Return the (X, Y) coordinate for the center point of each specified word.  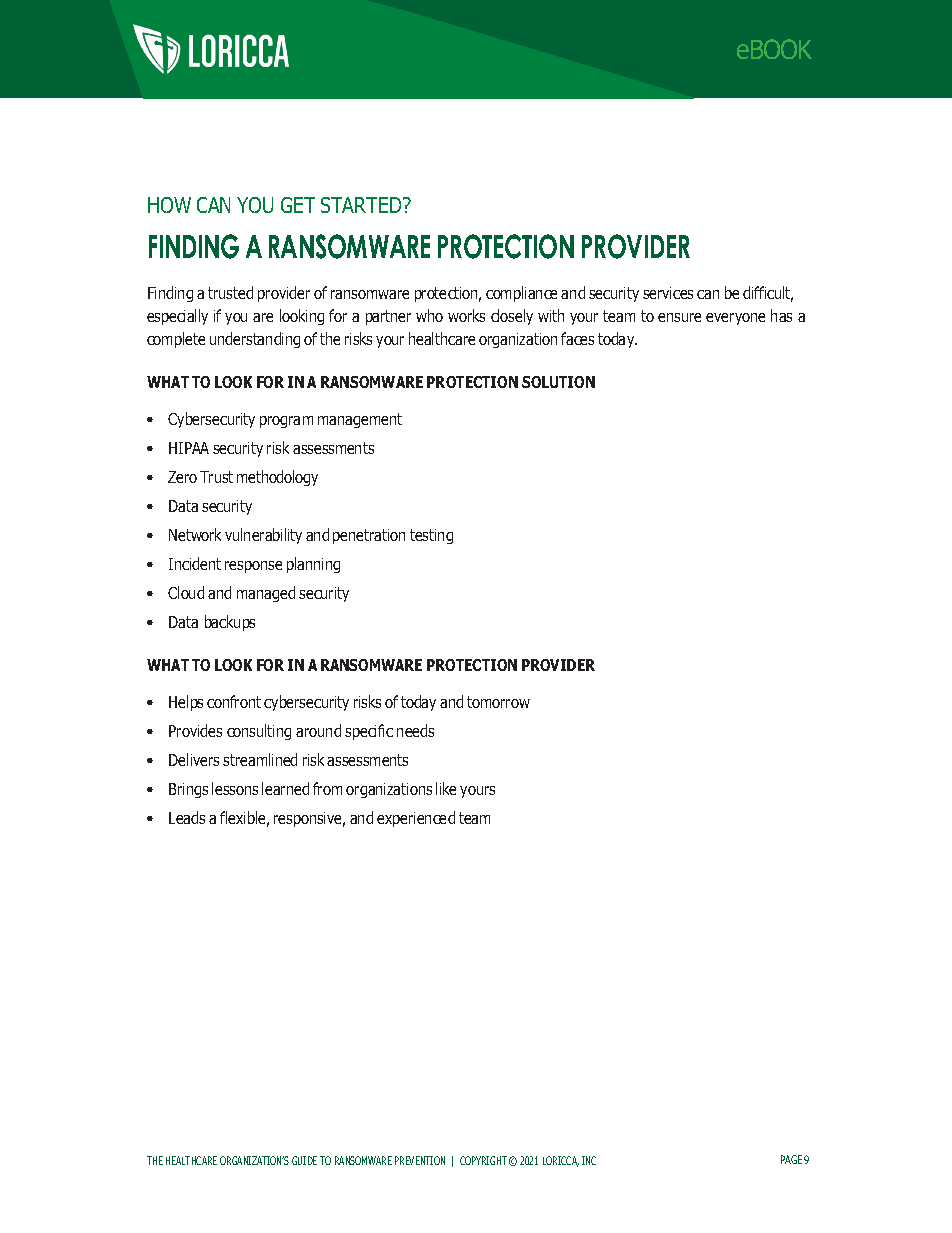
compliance (521, 294)
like (446, 788)
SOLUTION (558, 382)
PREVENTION (420, 1160)
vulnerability (263, 536)
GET (298, 205)
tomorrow (498, 702)
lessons (235, 788)
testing (431, 536)
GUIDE (304, 1160)
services (668, 293)
